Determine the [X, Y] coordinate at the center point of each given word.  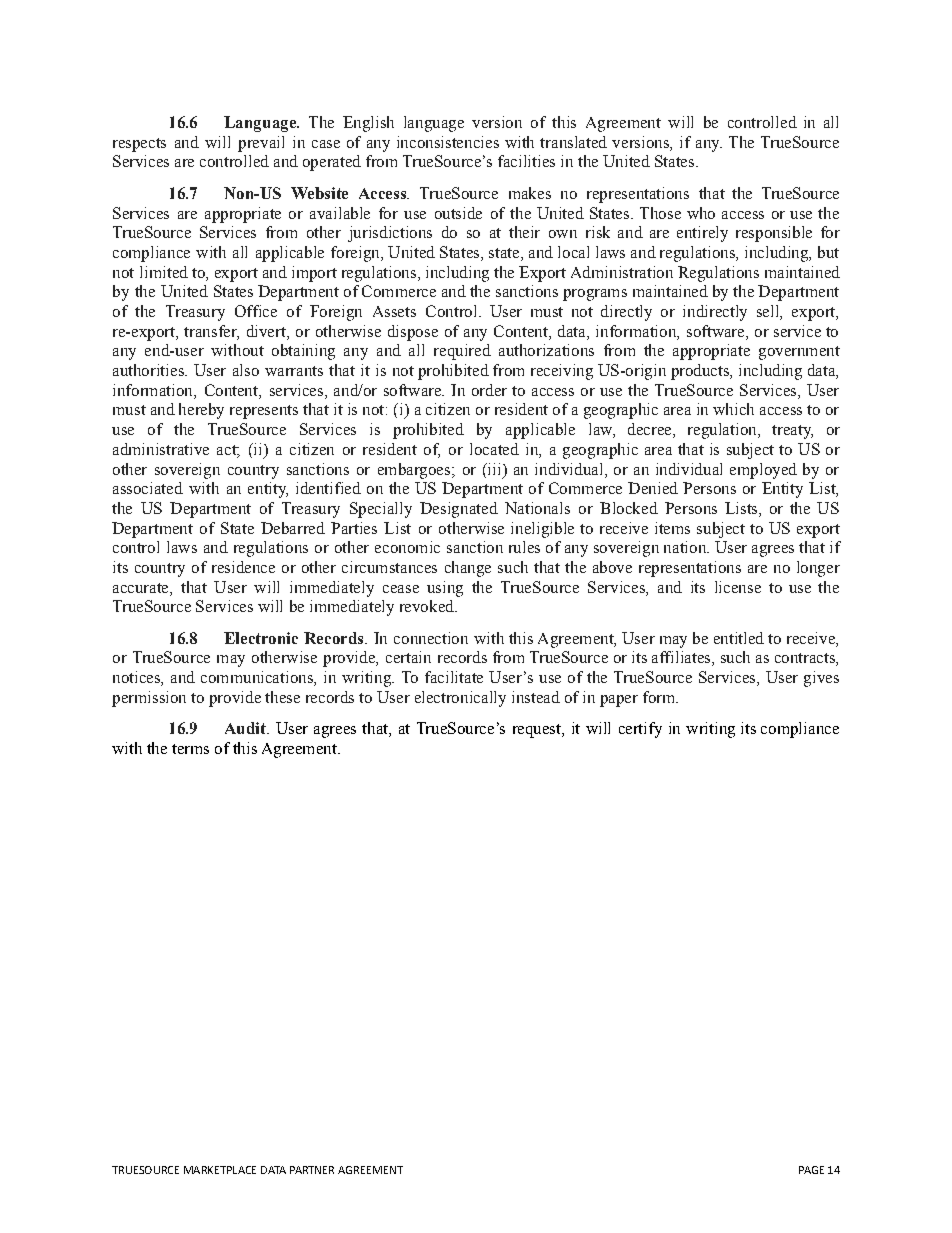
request [538, 731]
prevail [261, 144]
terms [190, 749]
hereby [201, 411]
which [733, 409]
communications [258, 678]
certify [640, 730]
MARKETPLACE [220, 1170]
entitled [739, 638]
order [489, 390]
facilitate [454, 677]
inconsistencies [448, 142]
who [701, 213]
